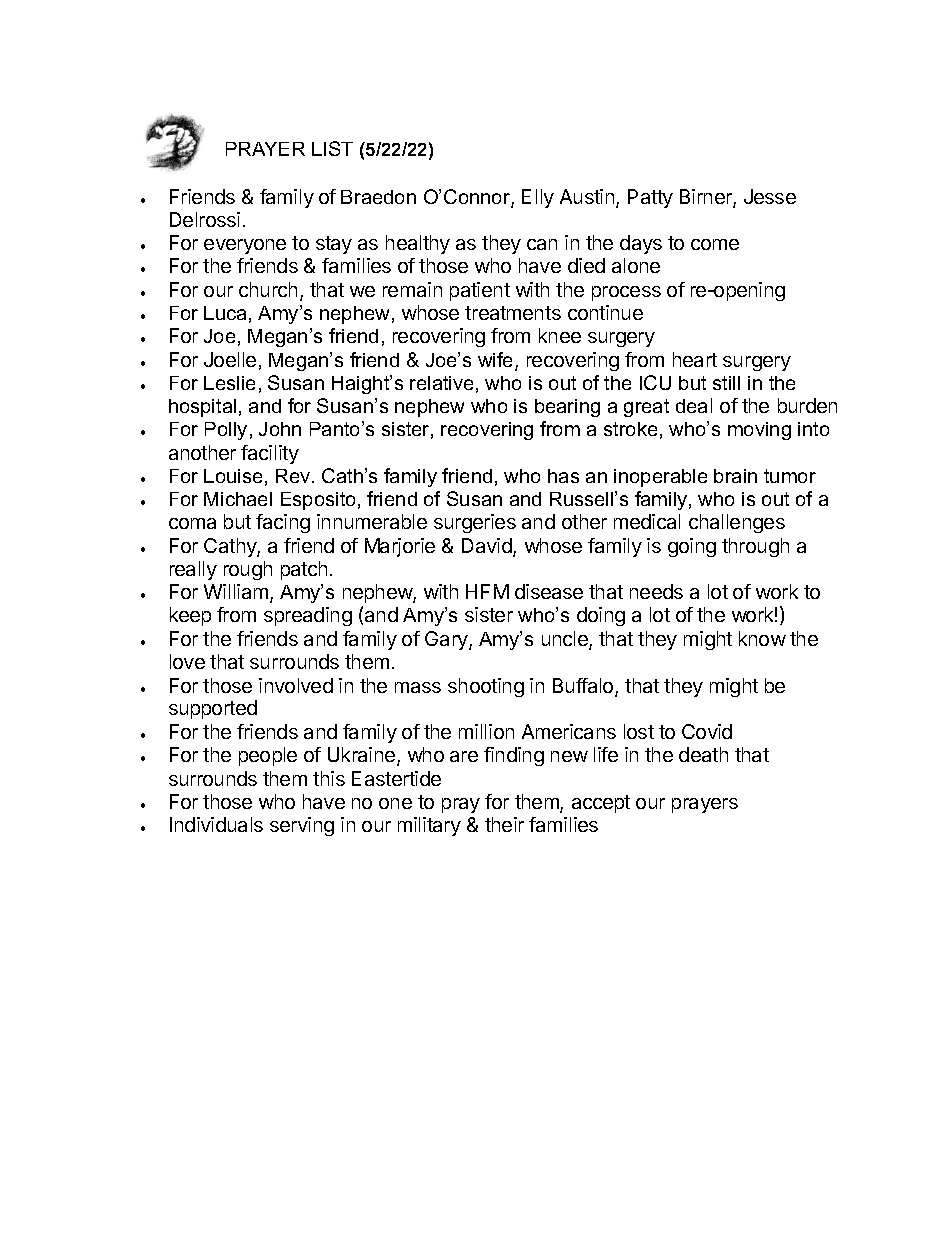 The height and width of the screenshot is (1233, 952). I want to click on needs, so click(656, 591).
